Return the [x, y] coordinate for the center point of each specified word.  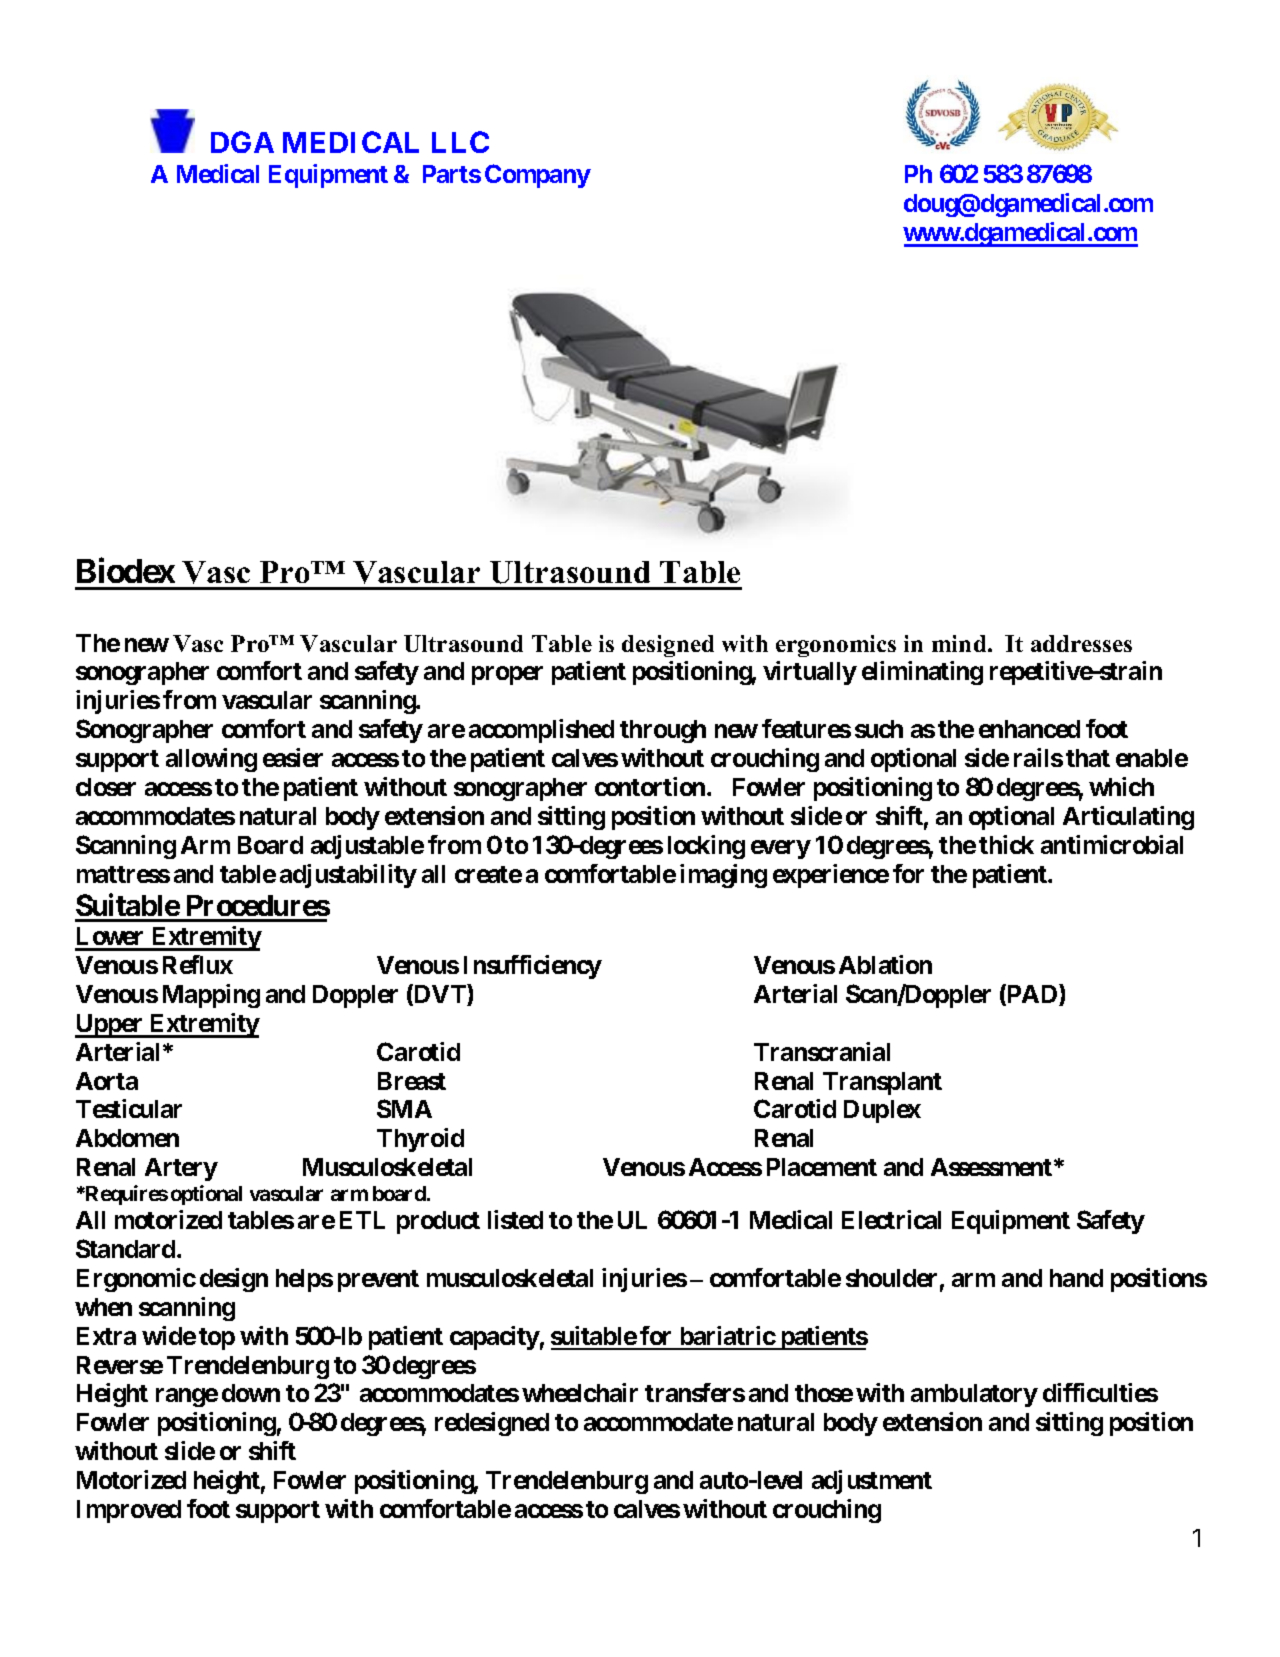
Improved [129, 1511]
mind [960, 643]
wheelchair [580, 1392]
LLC [460, 142]
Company [538, 176]
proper [507, 676]
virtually [810, 673]
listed [515, 1219]
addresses [1081, 643]
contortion [651, 786]
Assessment [993, 1167]
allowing [211, 760]
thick [1006, 844]
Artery [181, 1169]
